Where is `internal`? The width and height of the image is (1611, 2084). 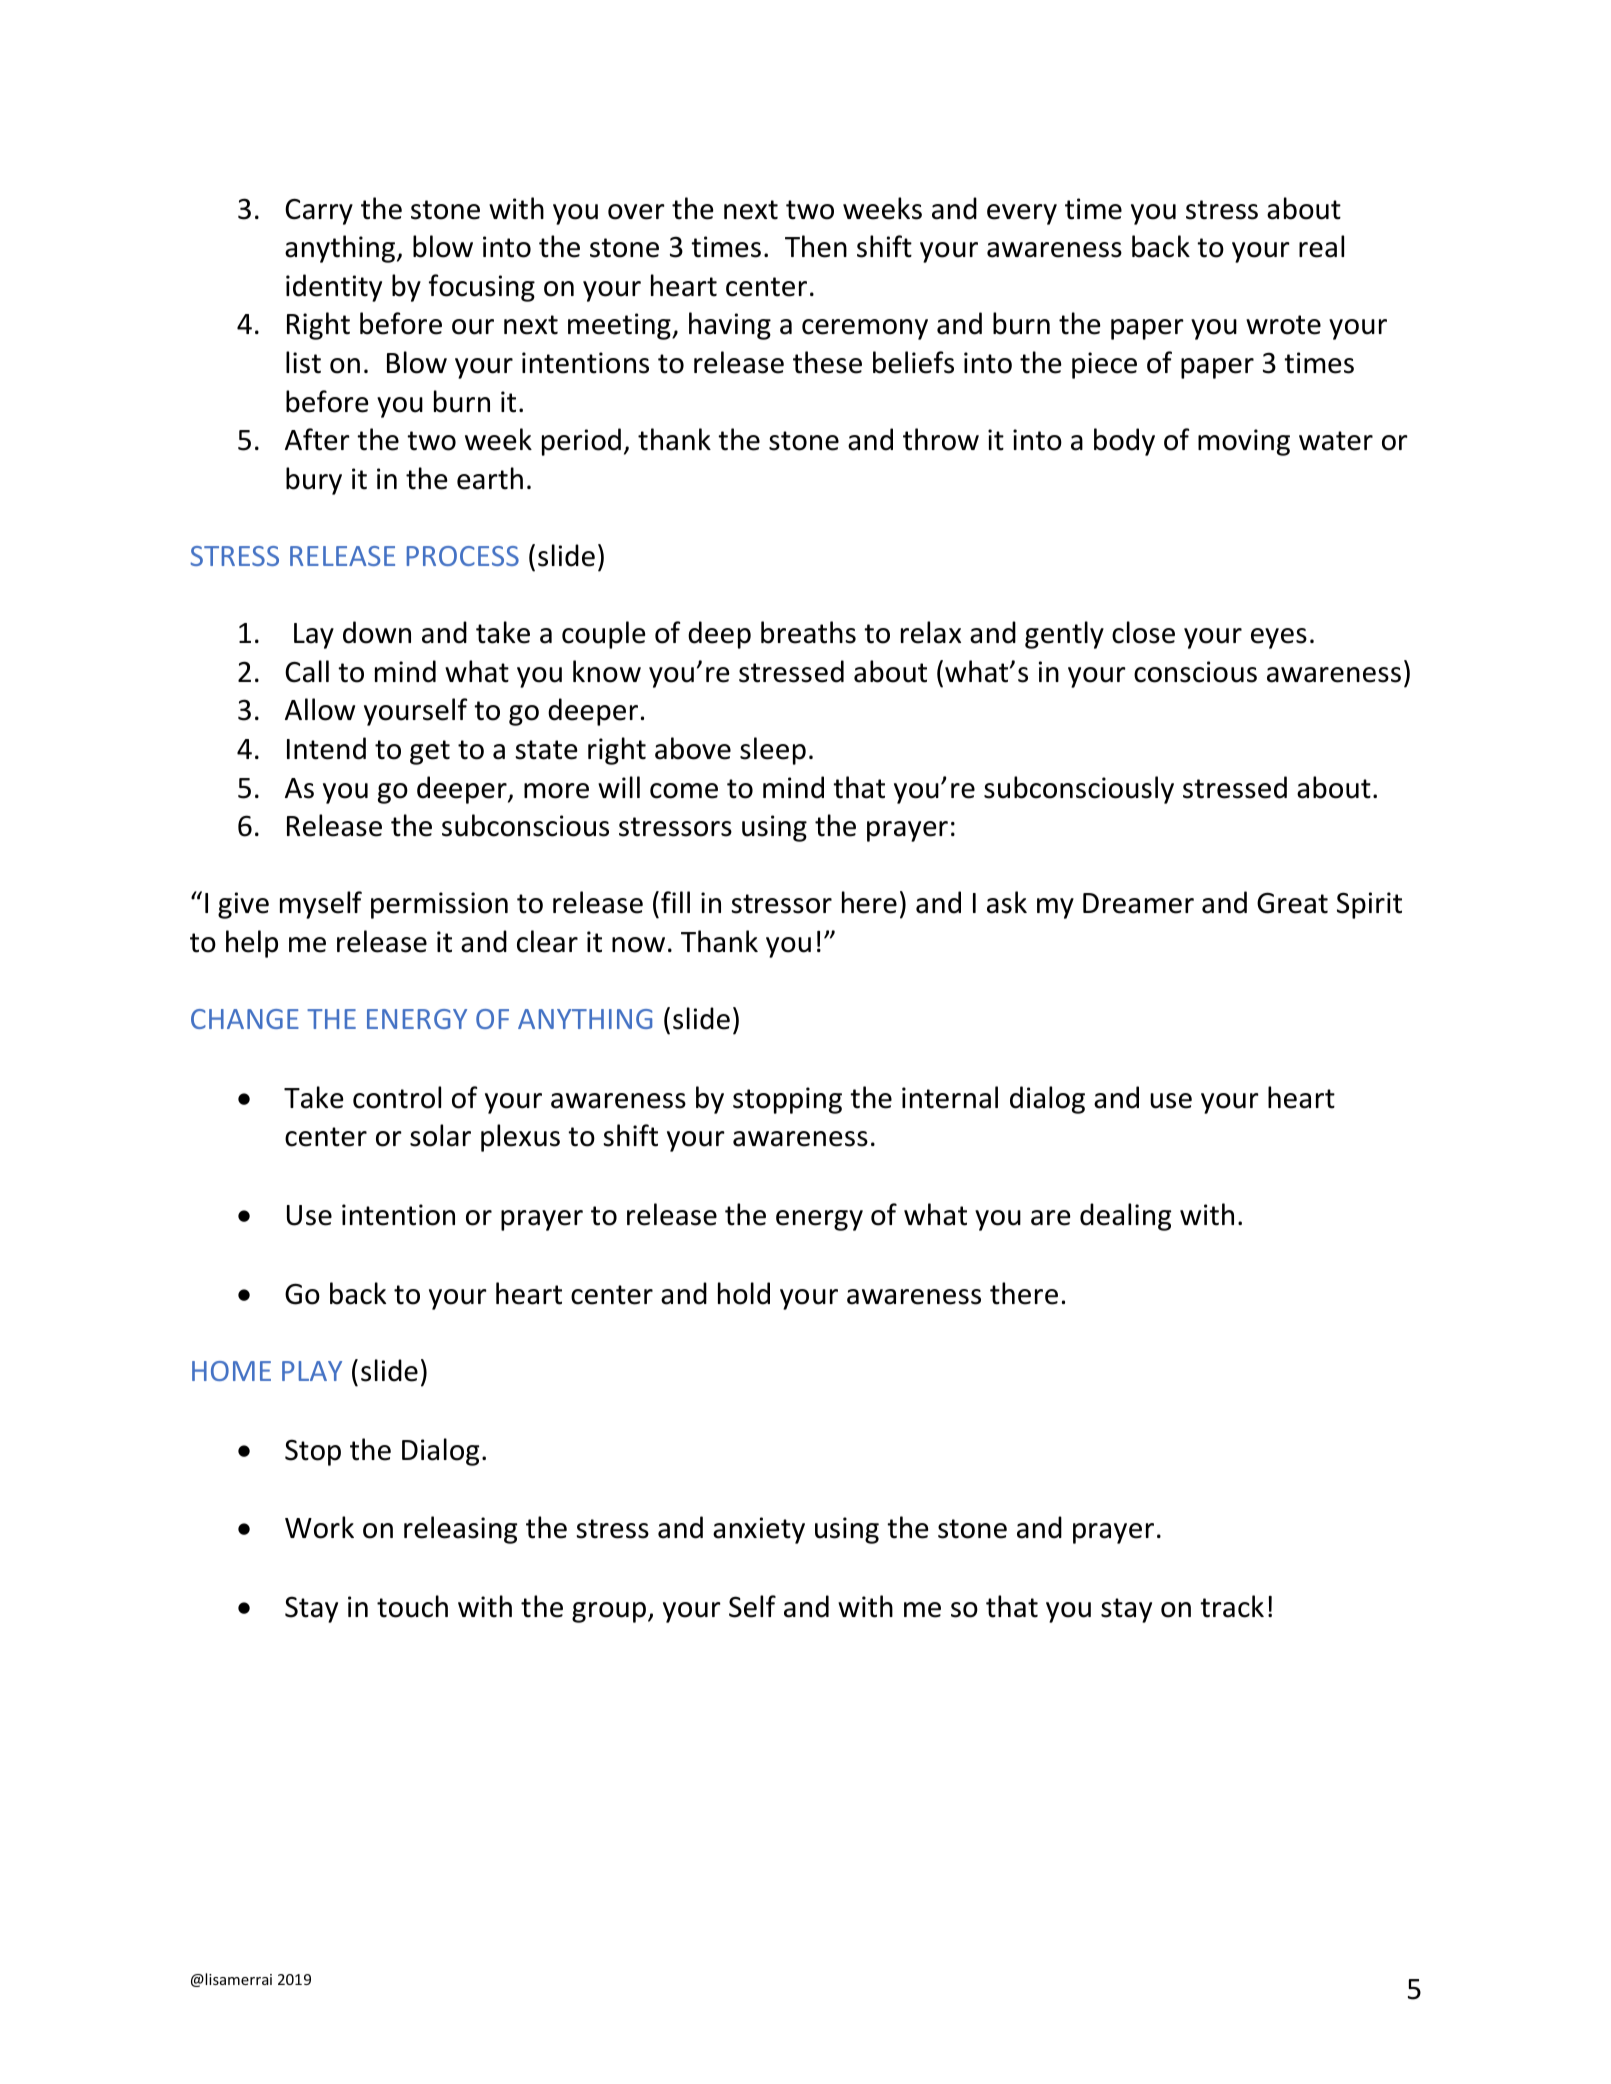
internal is located at coordinates (950, 1097).
